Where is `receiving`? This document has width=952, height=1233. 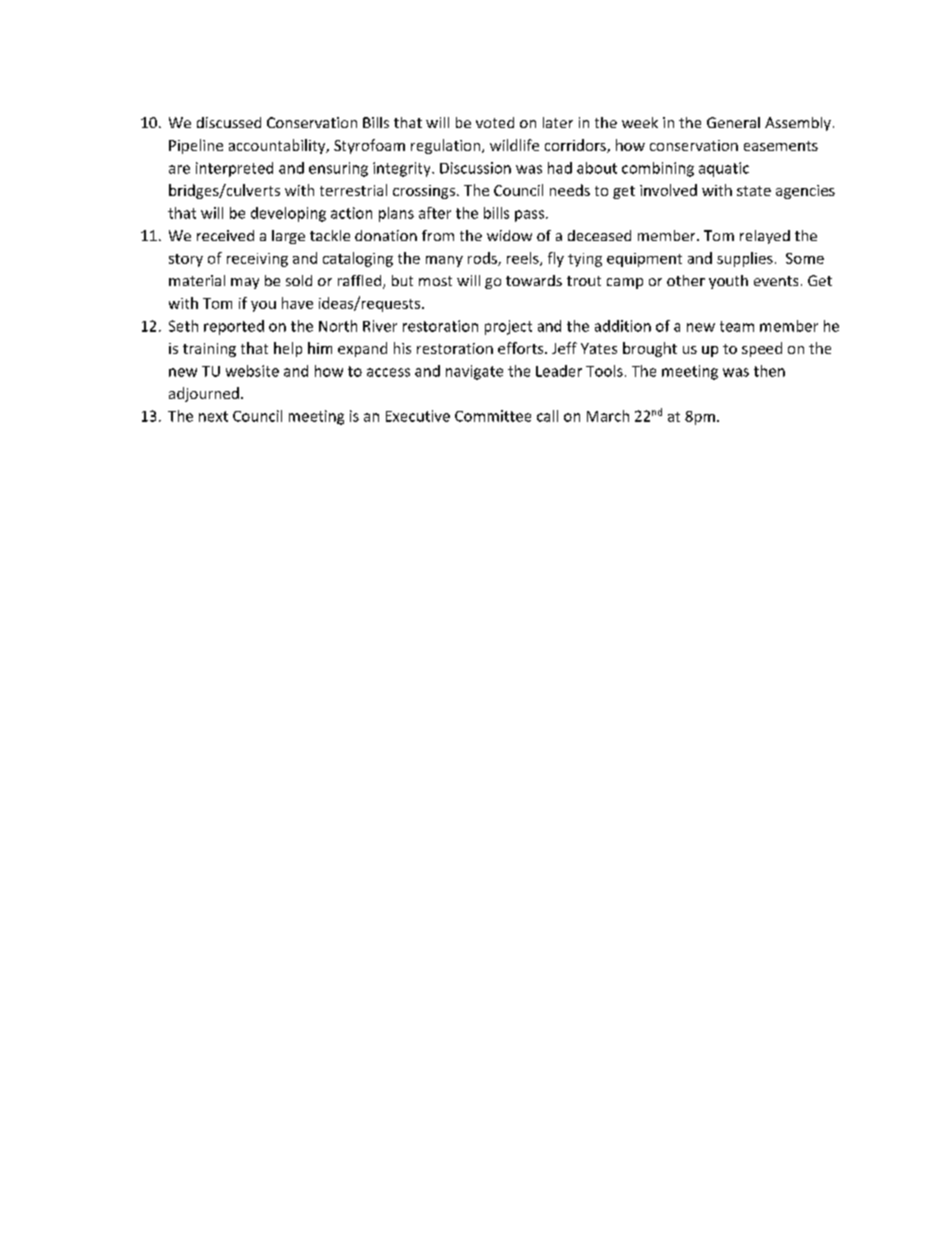 receiving is located at coordinates (257, 260).
